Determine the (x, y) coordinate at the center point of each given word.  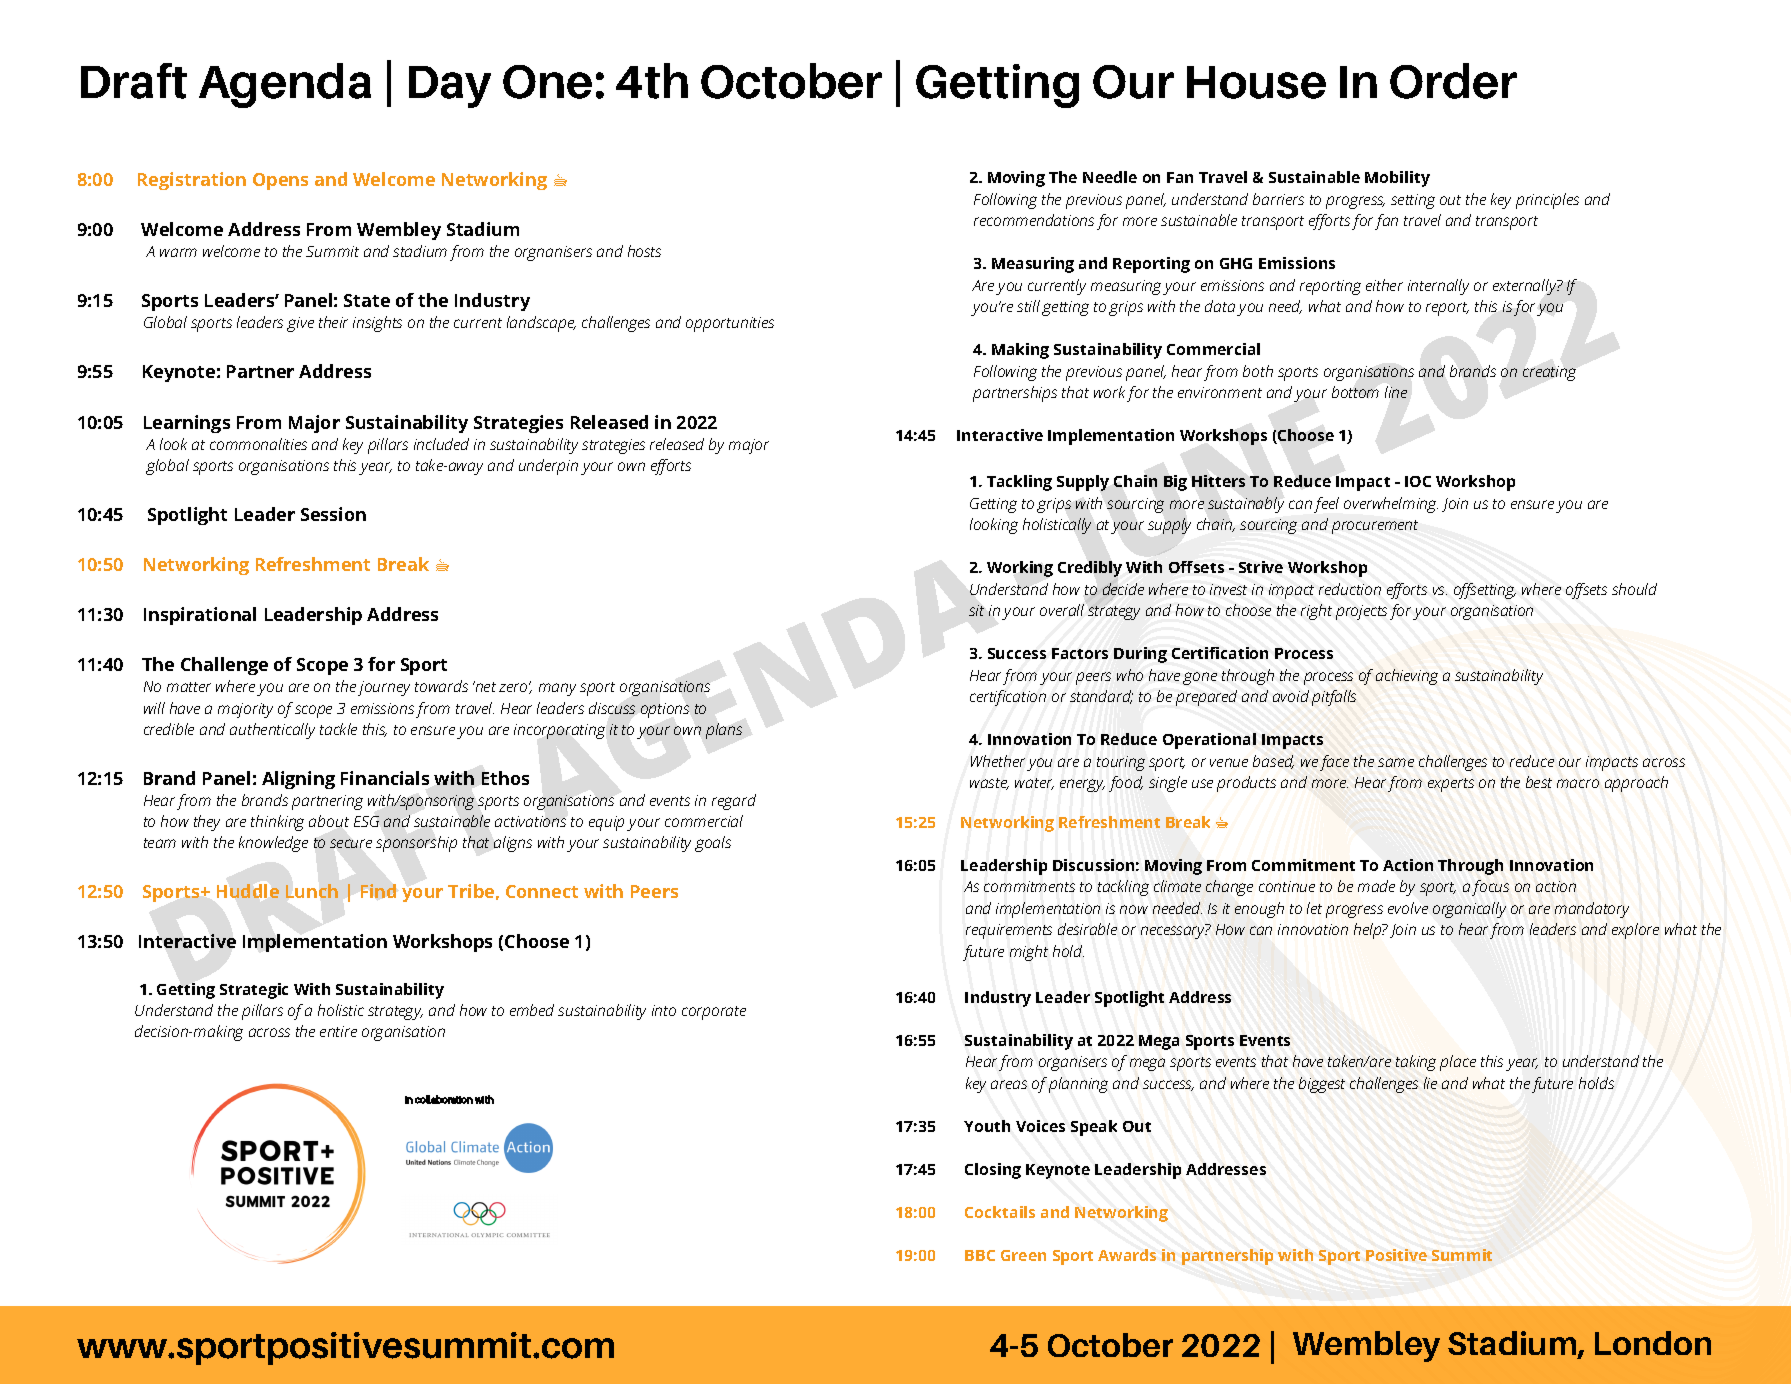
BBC (980, 1255)
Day (450, 87)
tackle (338, 729)
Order (1453, 81)
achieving (1407, 677)
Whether (998, 761)
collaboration (444, 1099)
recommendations (1034, 220)
